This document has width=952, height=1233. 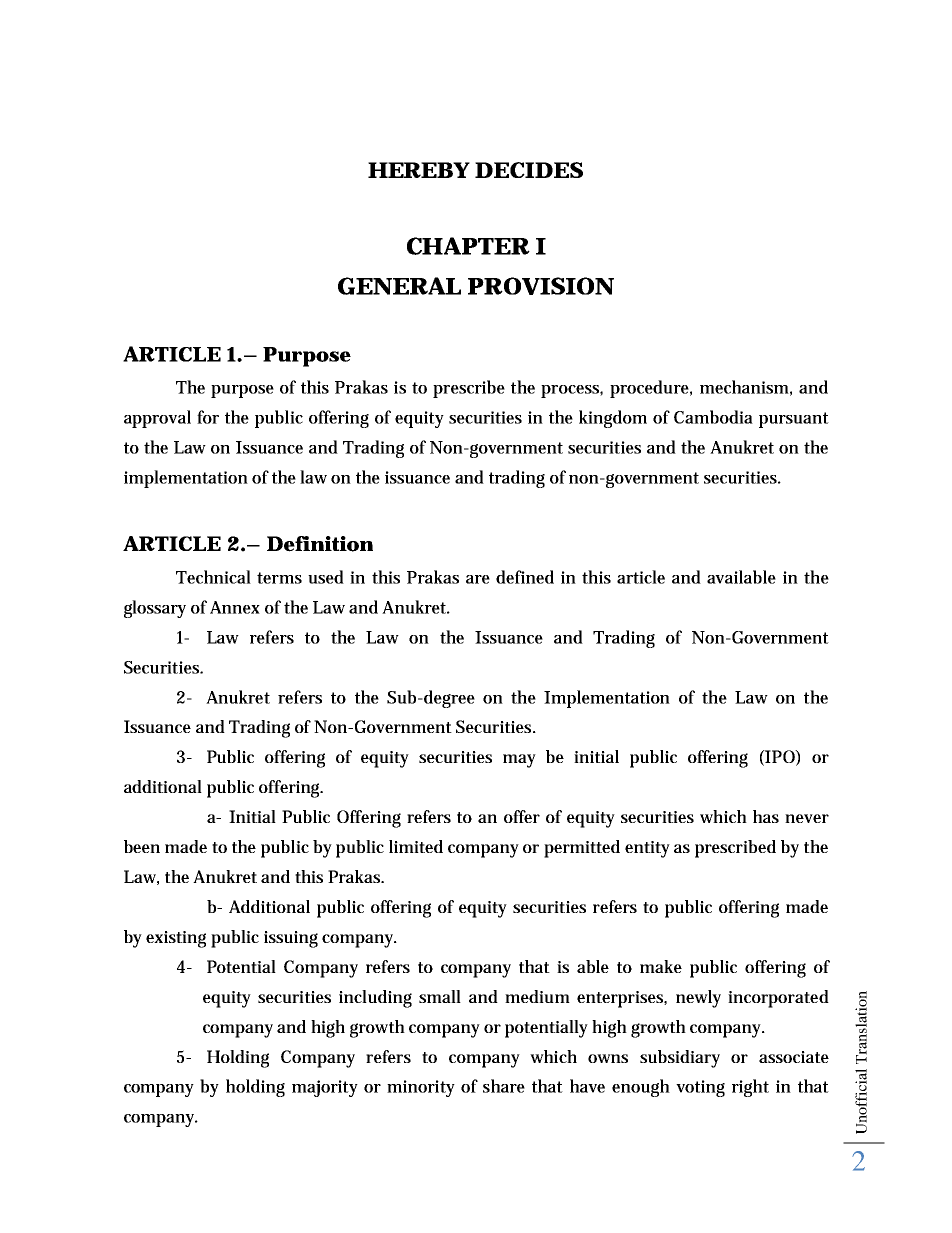 I want to click on HEREBY, so click(x=419, y=170).
